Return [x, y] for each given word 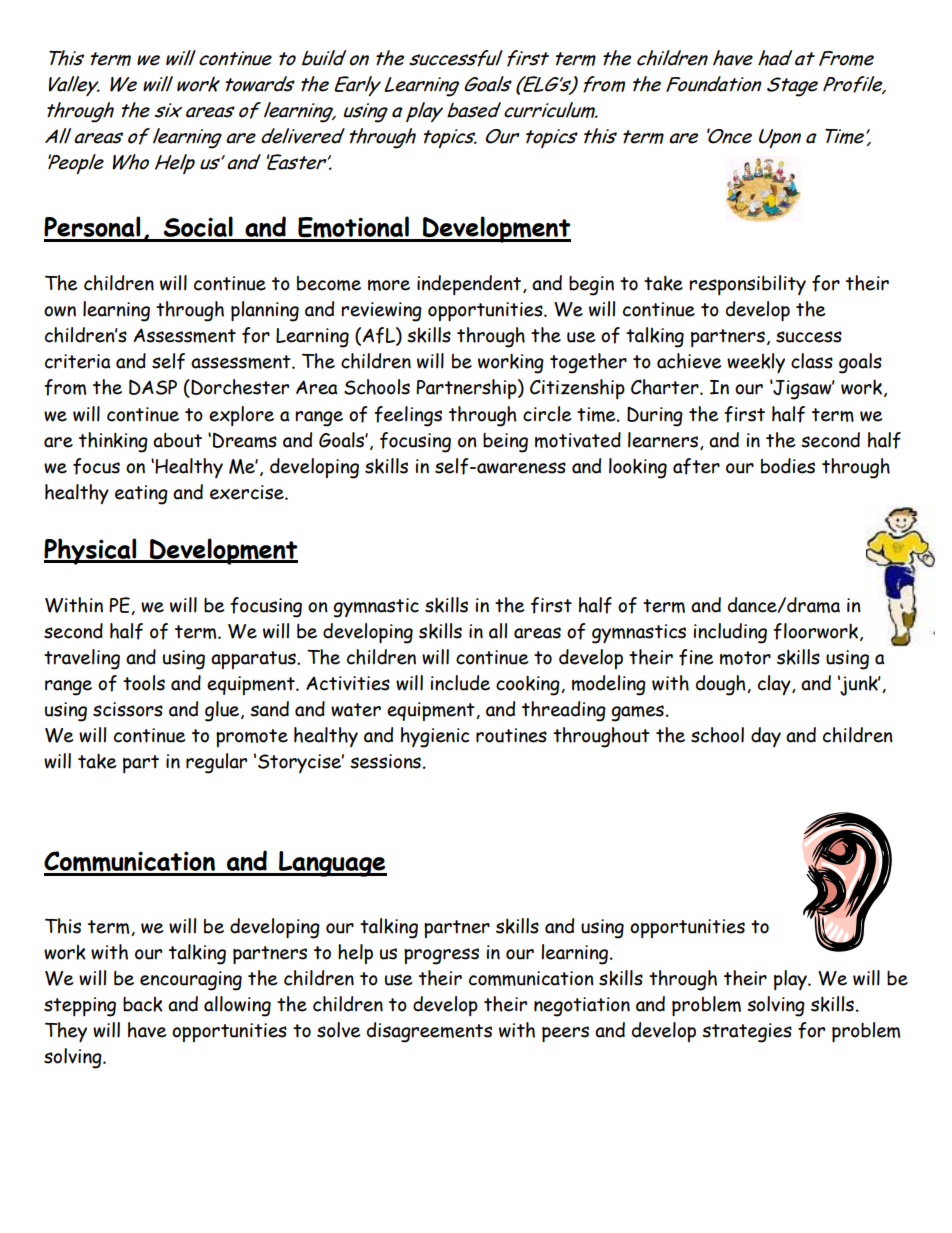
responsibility [748, 285]
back [143, 1004]
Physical [91, 551]
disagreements [429, 1032]
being [505, 443]
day [766, 737]
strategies [747, 1033]
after [696, 466]
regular [216, 763]
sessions [385, 761]
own [60, 311]
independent [470, 285]
